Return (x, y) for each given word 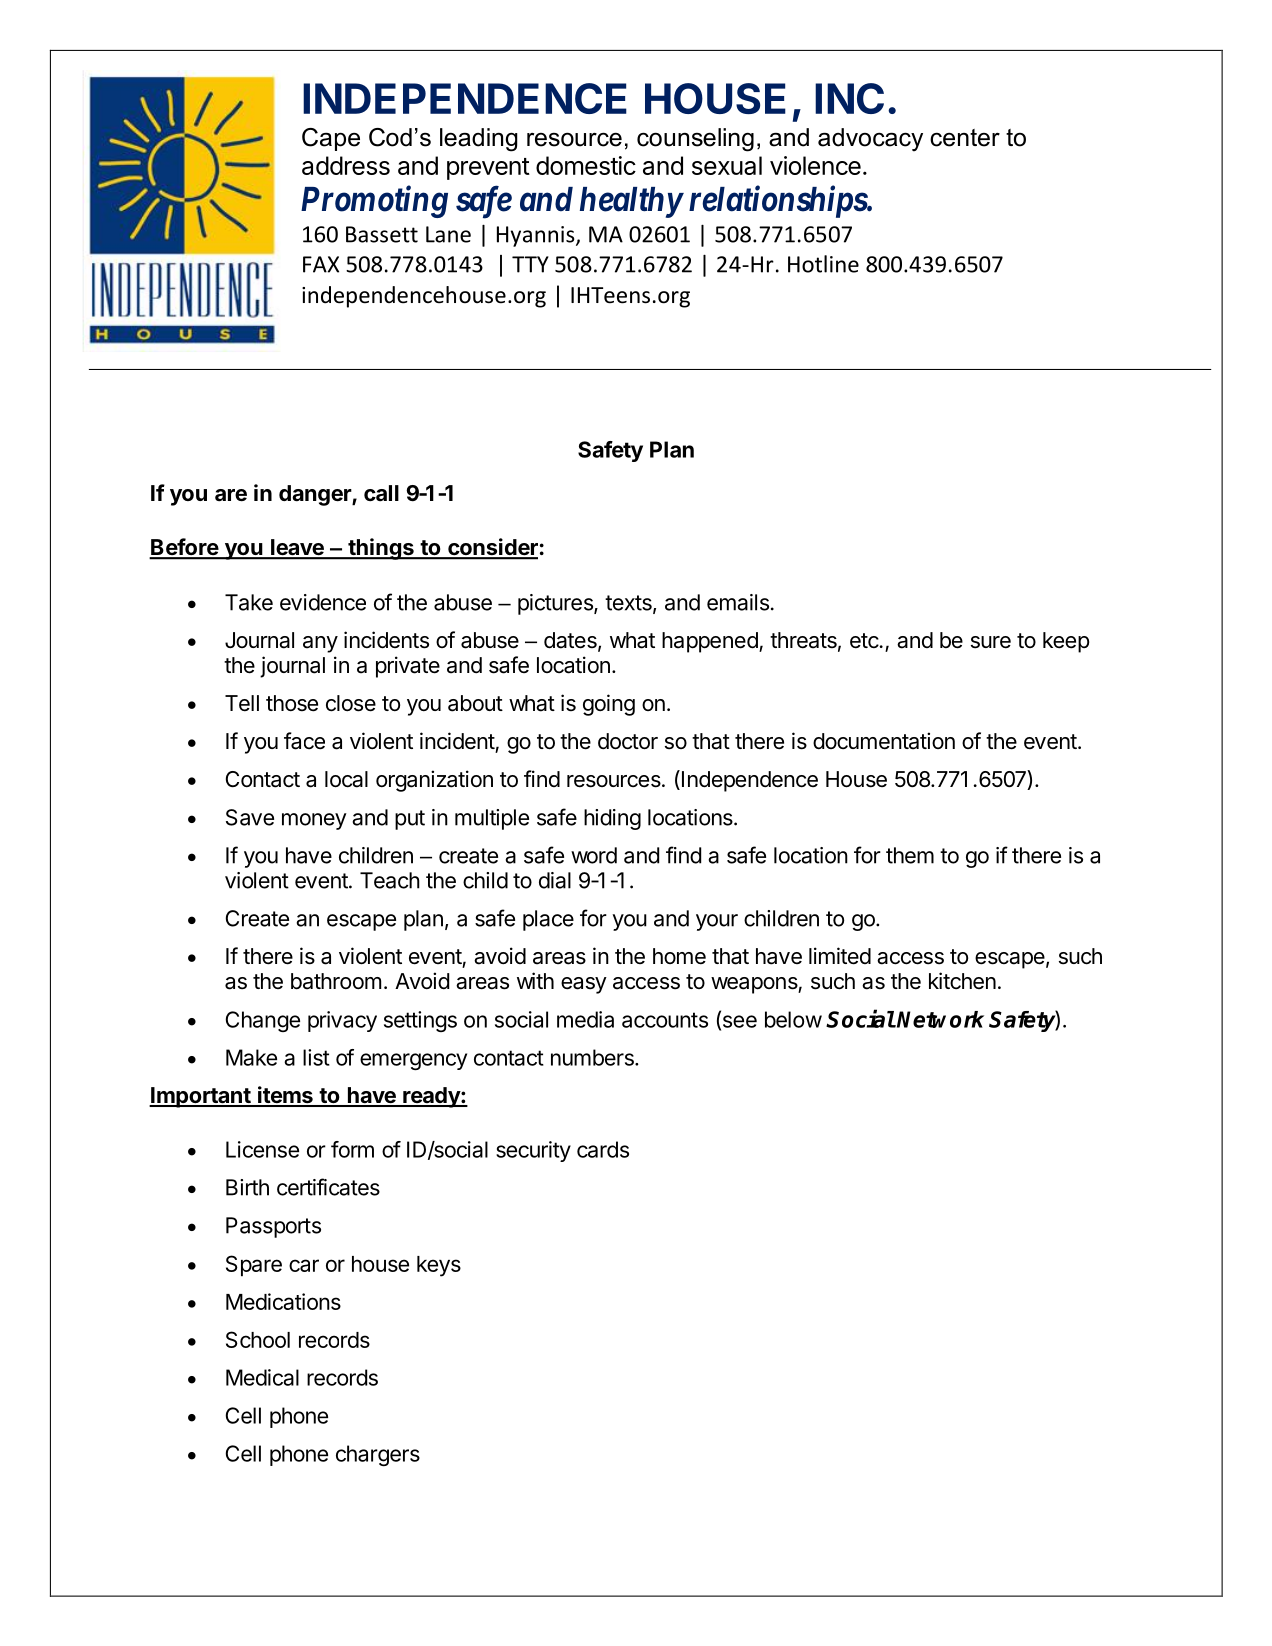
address (346, 165)
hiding (612, 819)
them (910, 855)
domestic (586, 165)
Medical (262, 1377)
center (965, 138)
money (314, 821)
